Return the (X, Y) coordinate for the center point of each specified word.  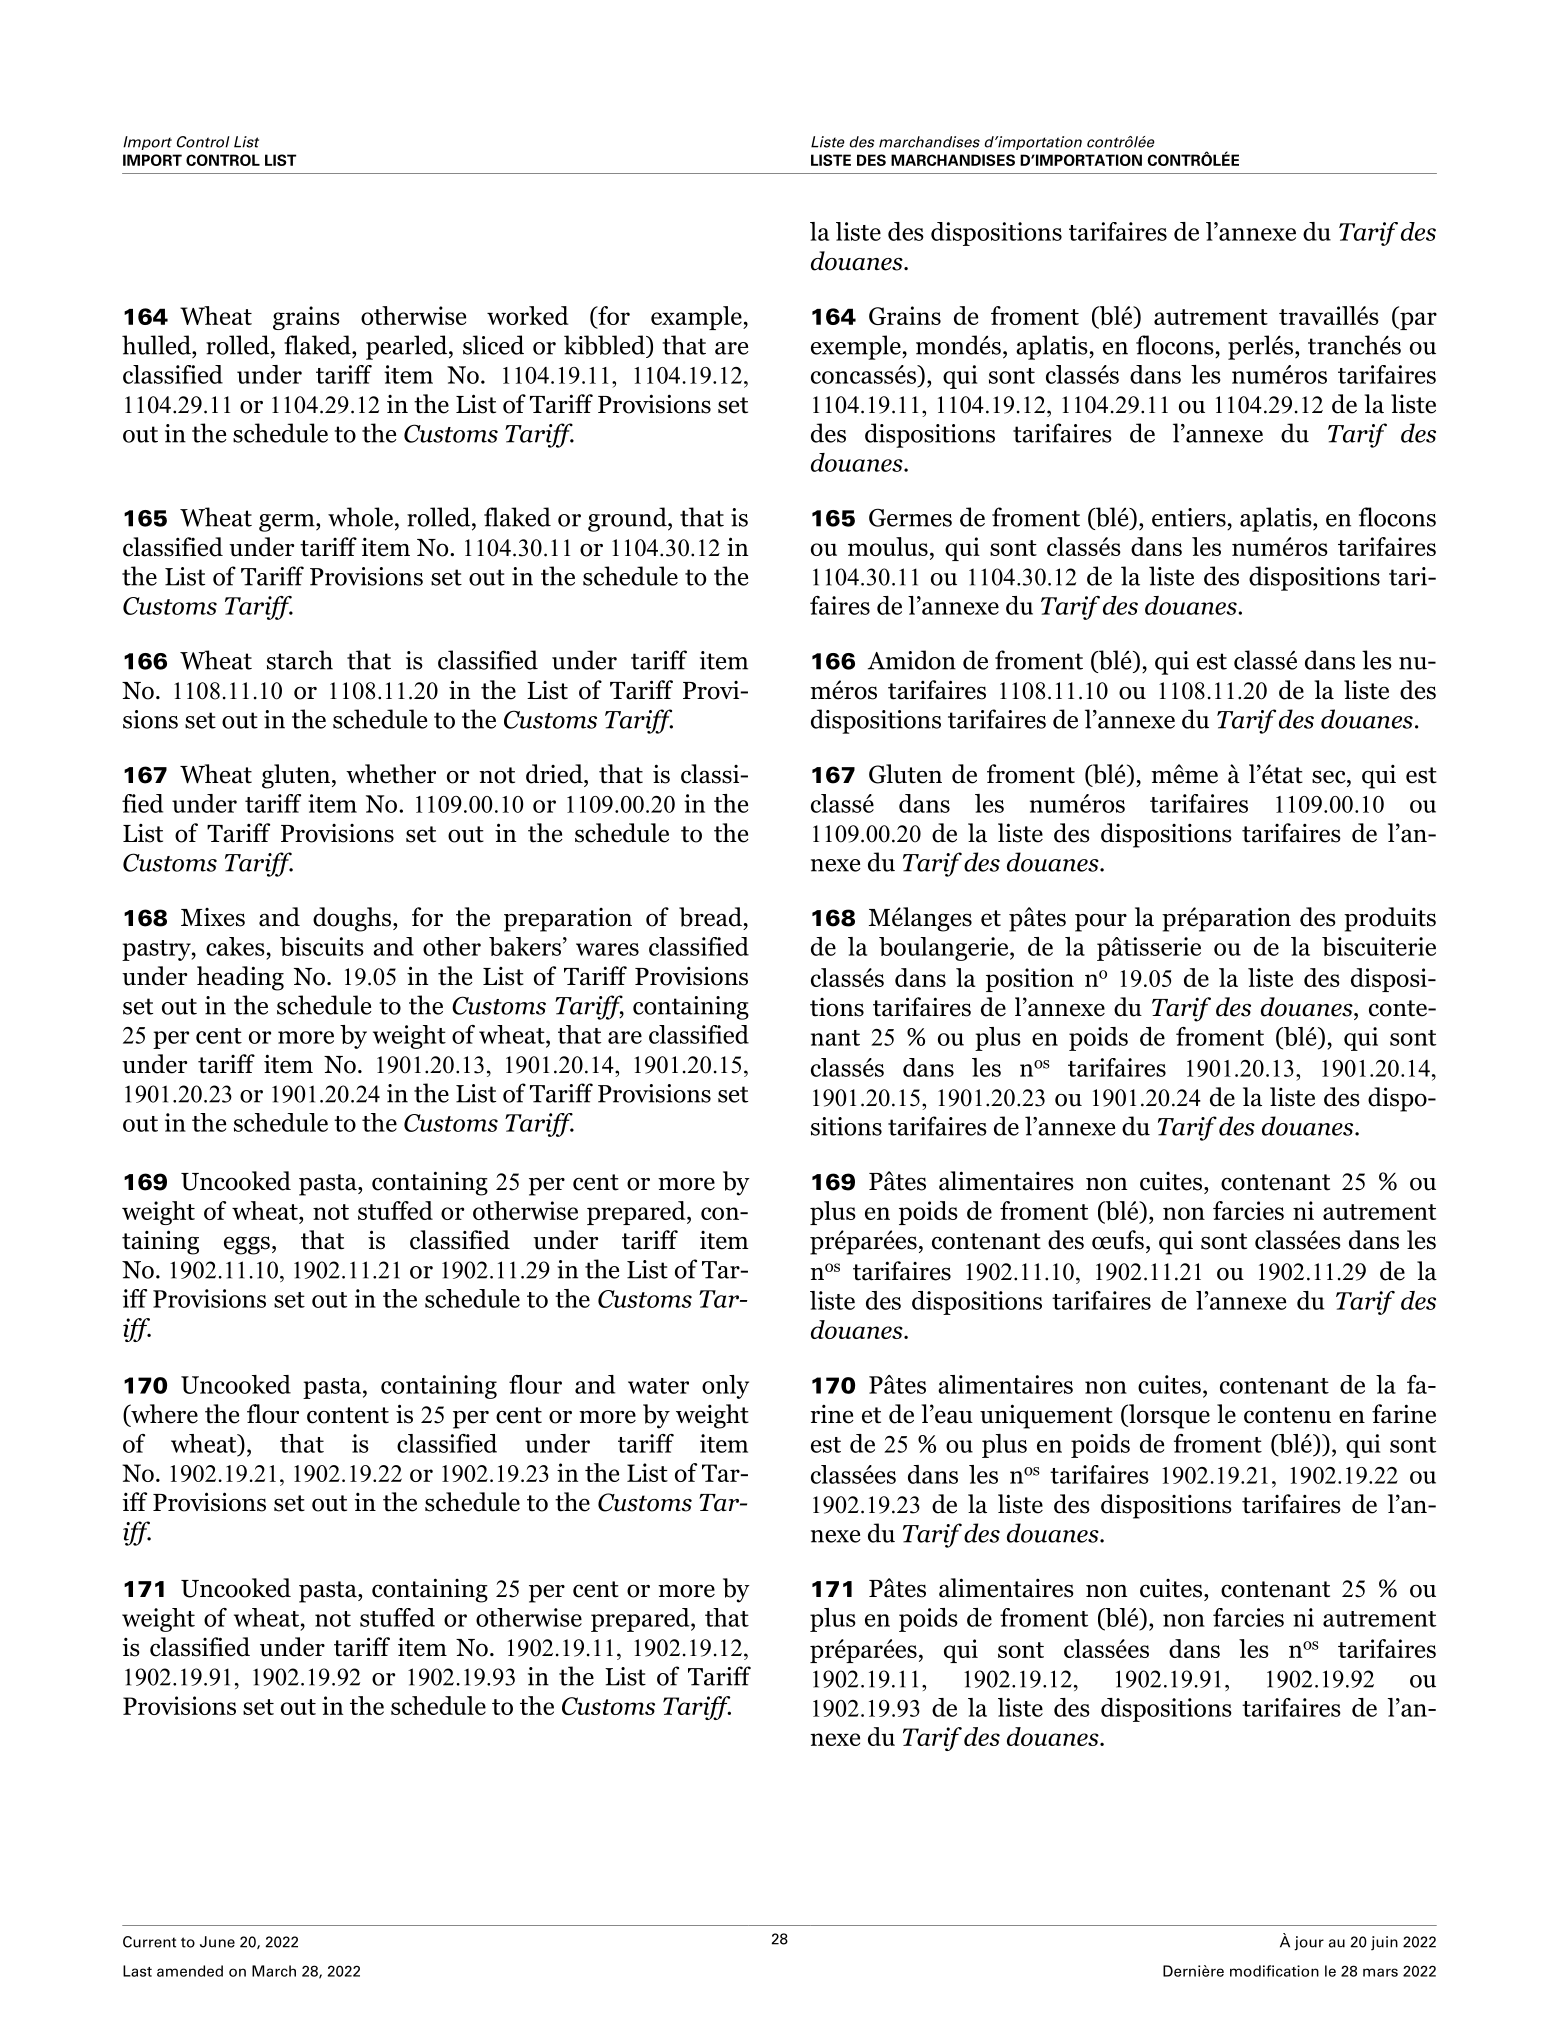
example (697, 318)
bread (710, 917)
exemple (857, 347)
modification (1274, 1971)
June (217, 1942)
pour (1101, 922)
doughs (353, 919)
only (725, 1387)
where (163, 1415)
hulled (157, 345)
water (658, 1386)
